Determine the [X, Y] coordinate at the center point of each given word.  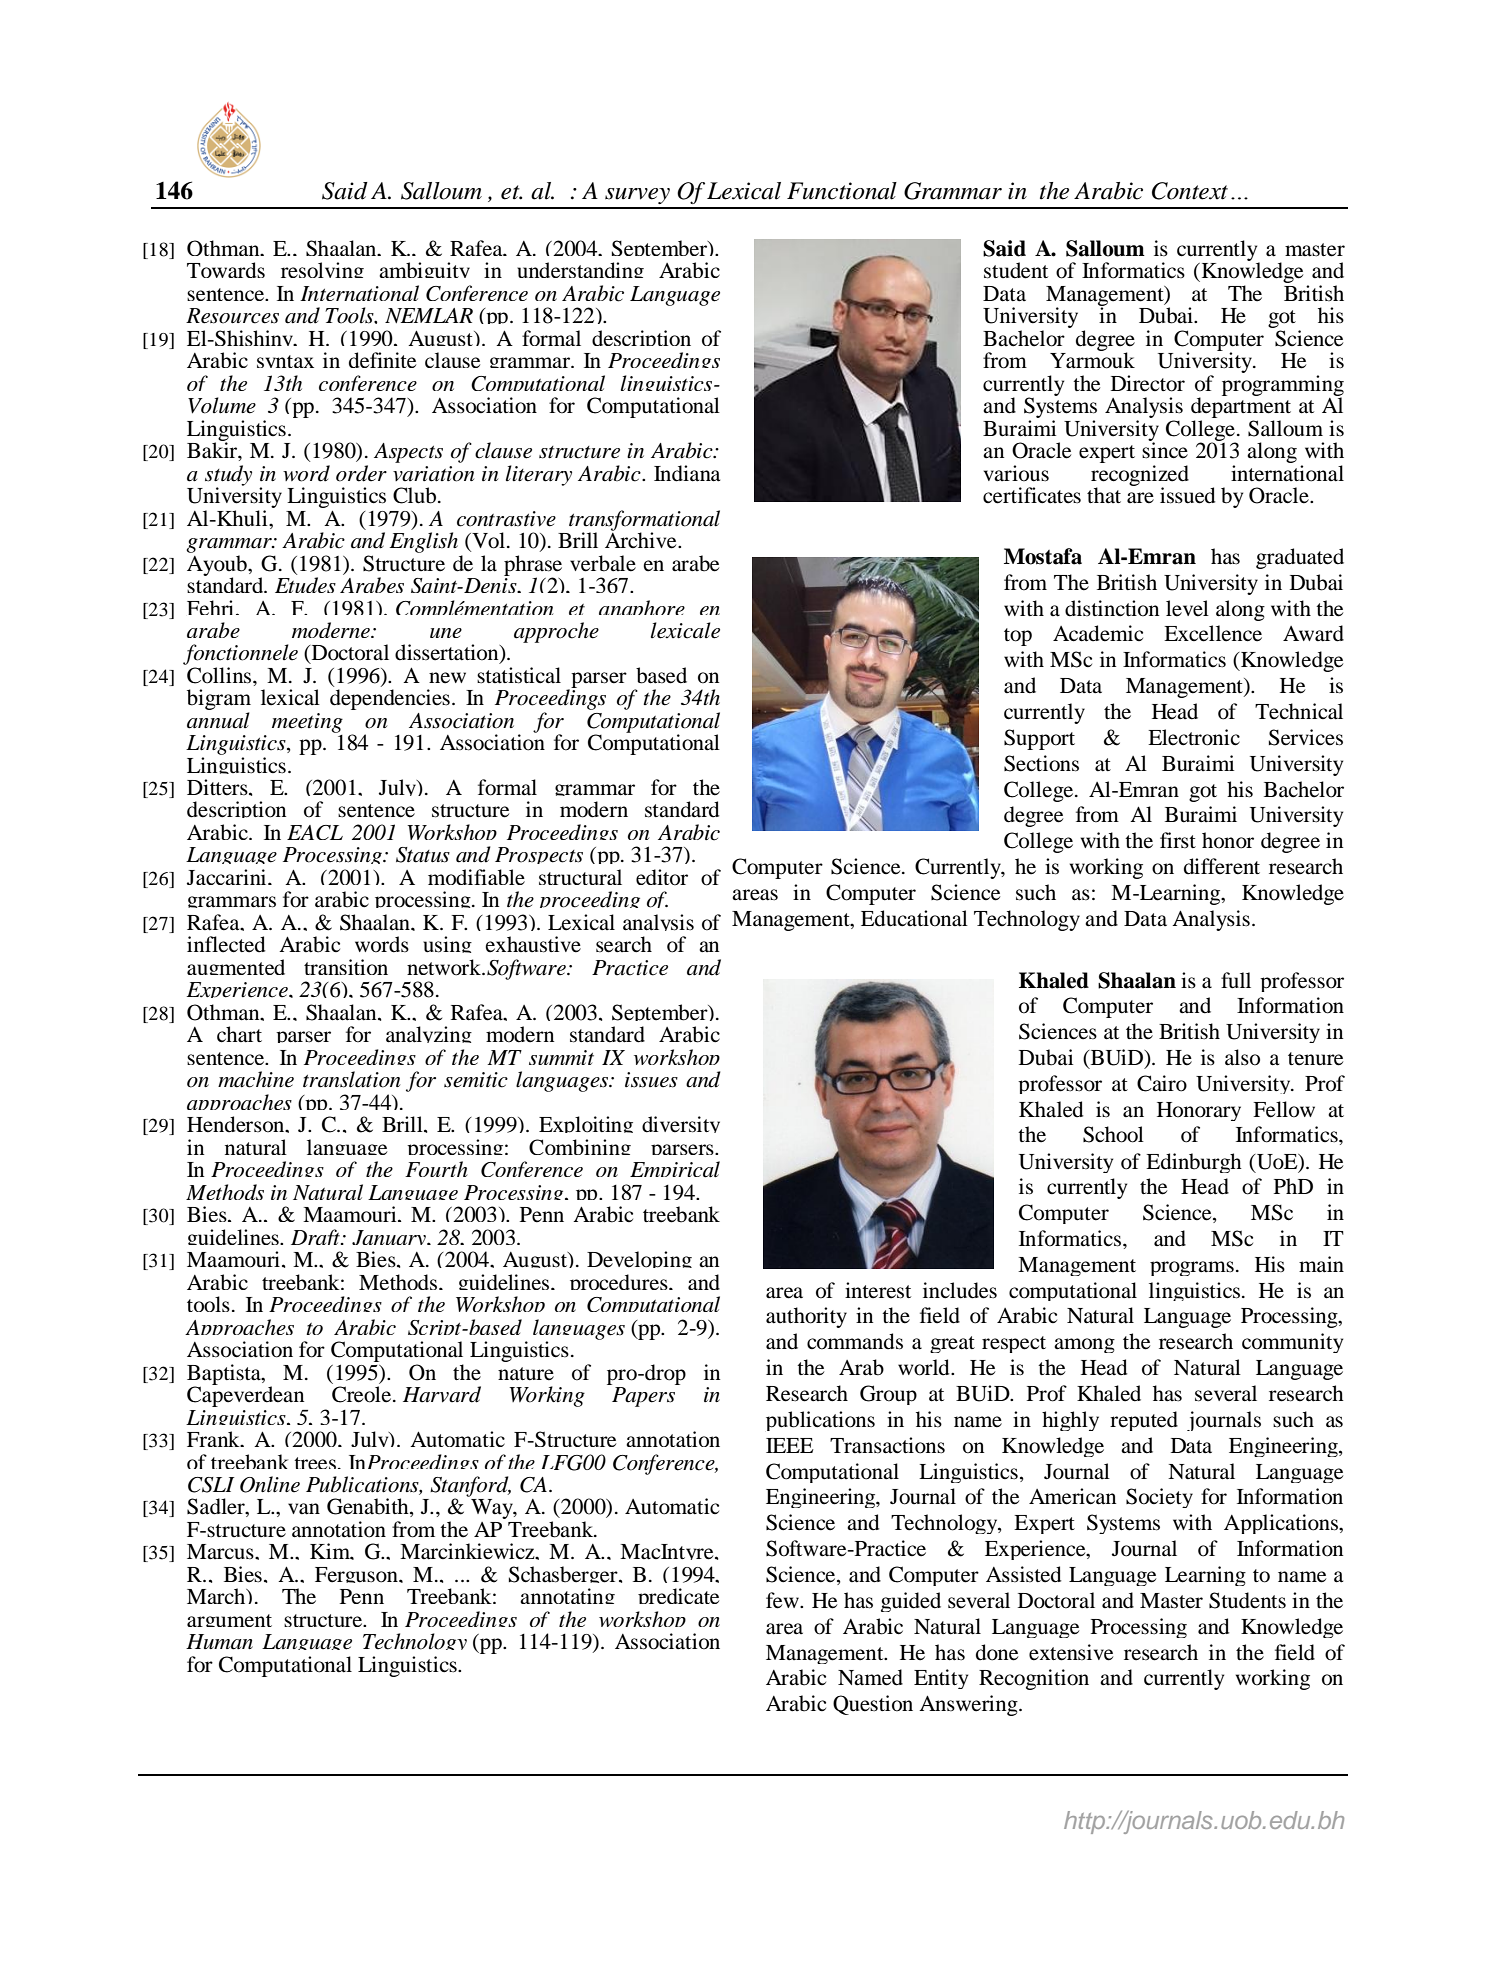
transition [346, 967]
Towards [226, 270]
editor [662, 877]
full [1236, 980]
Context [1190, 191]
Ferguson [357, 1575]
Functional [842, 191]
